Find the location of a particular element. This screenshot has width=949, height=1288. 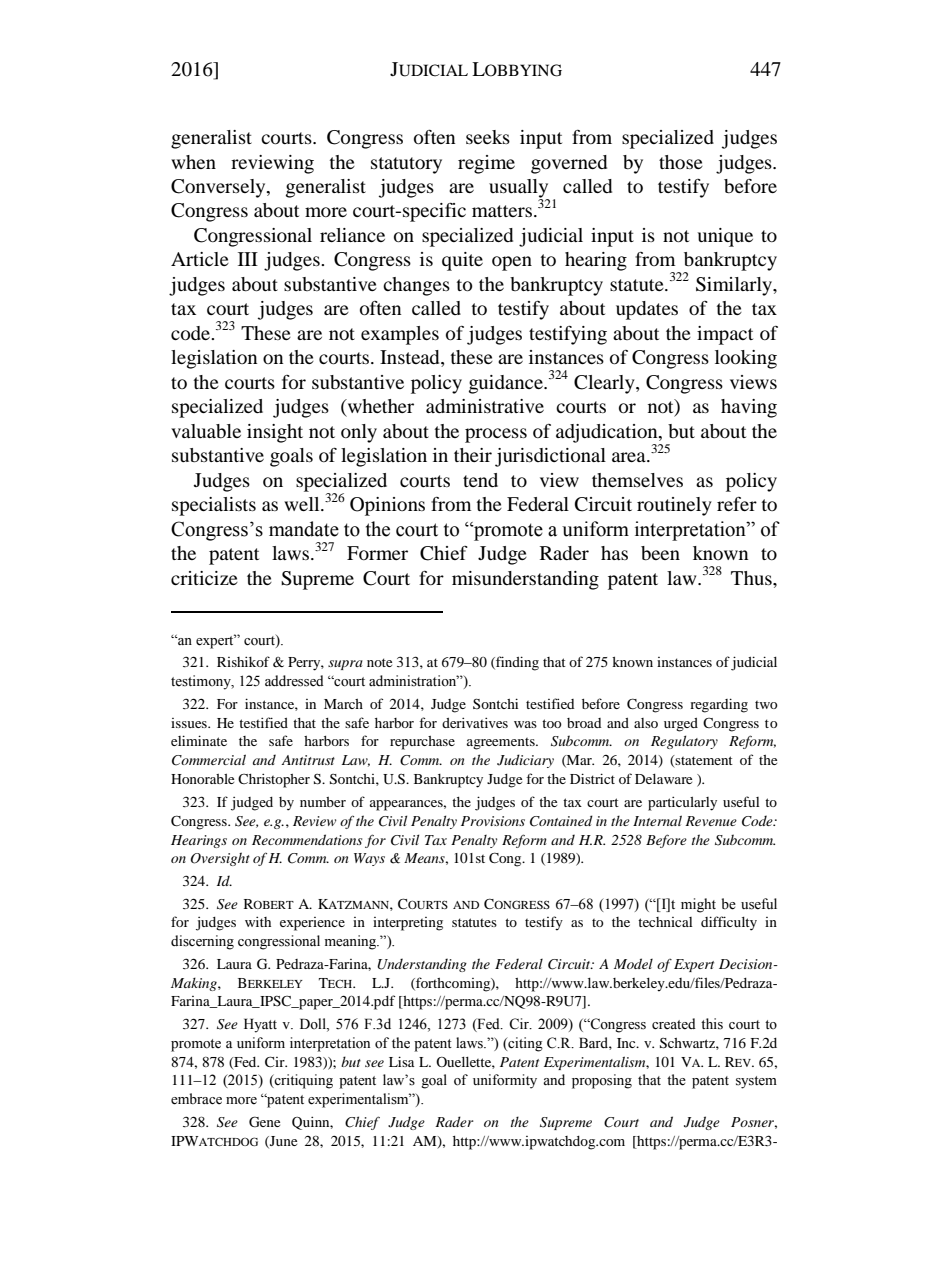

particularly is located at coordinates (682, 803).
